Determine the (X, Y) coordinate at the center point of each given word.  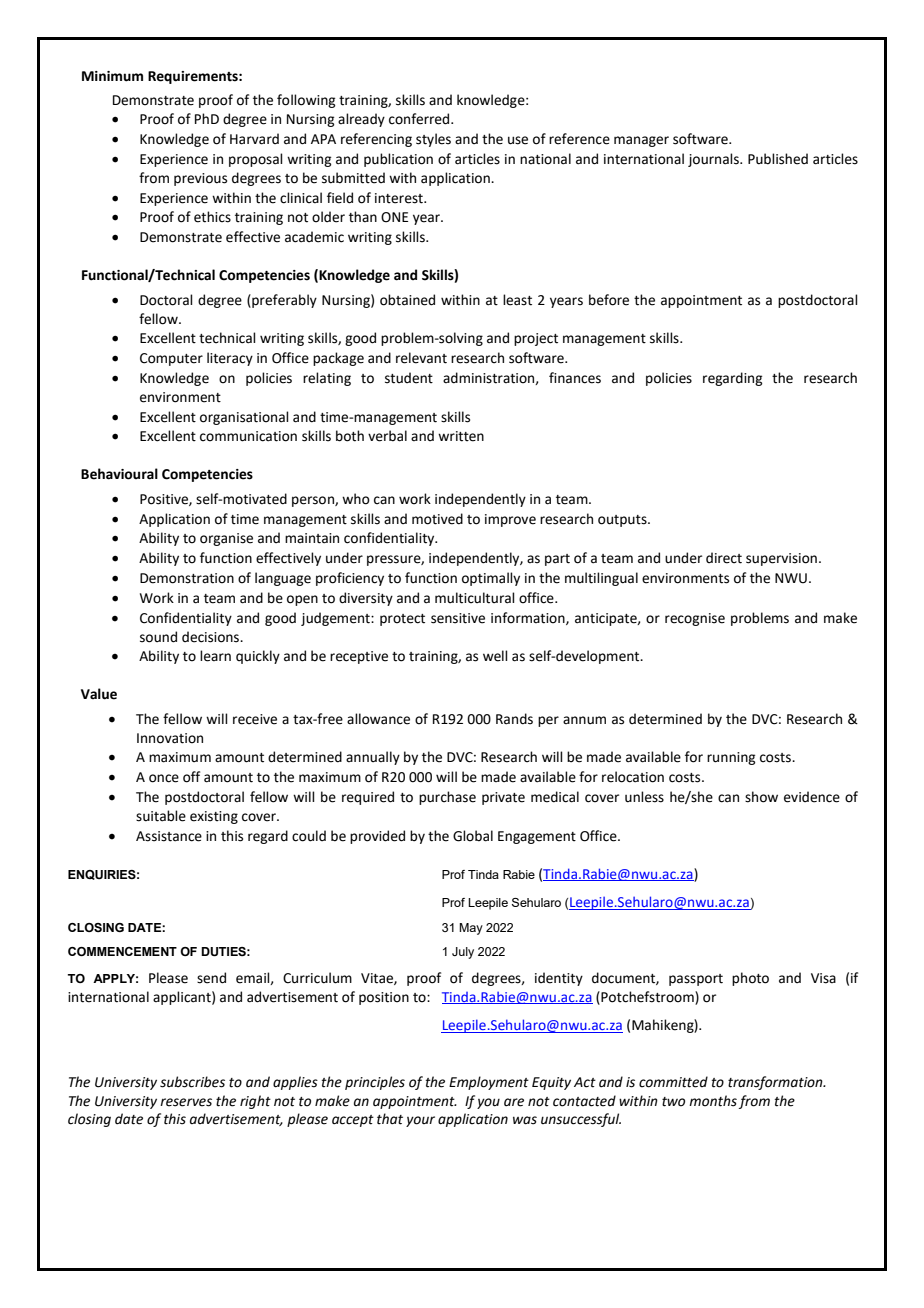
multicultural (475, 598)
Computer (171, 359)
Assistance (169, 836)
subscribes (192, 1082)
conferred (420, 119)
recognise (695, 619)
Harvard (254, 139)
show (761, 797)
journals (714, 160)
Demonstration (187, 578)
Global (473, 836)
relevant (421, 358)
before (609, 300)
